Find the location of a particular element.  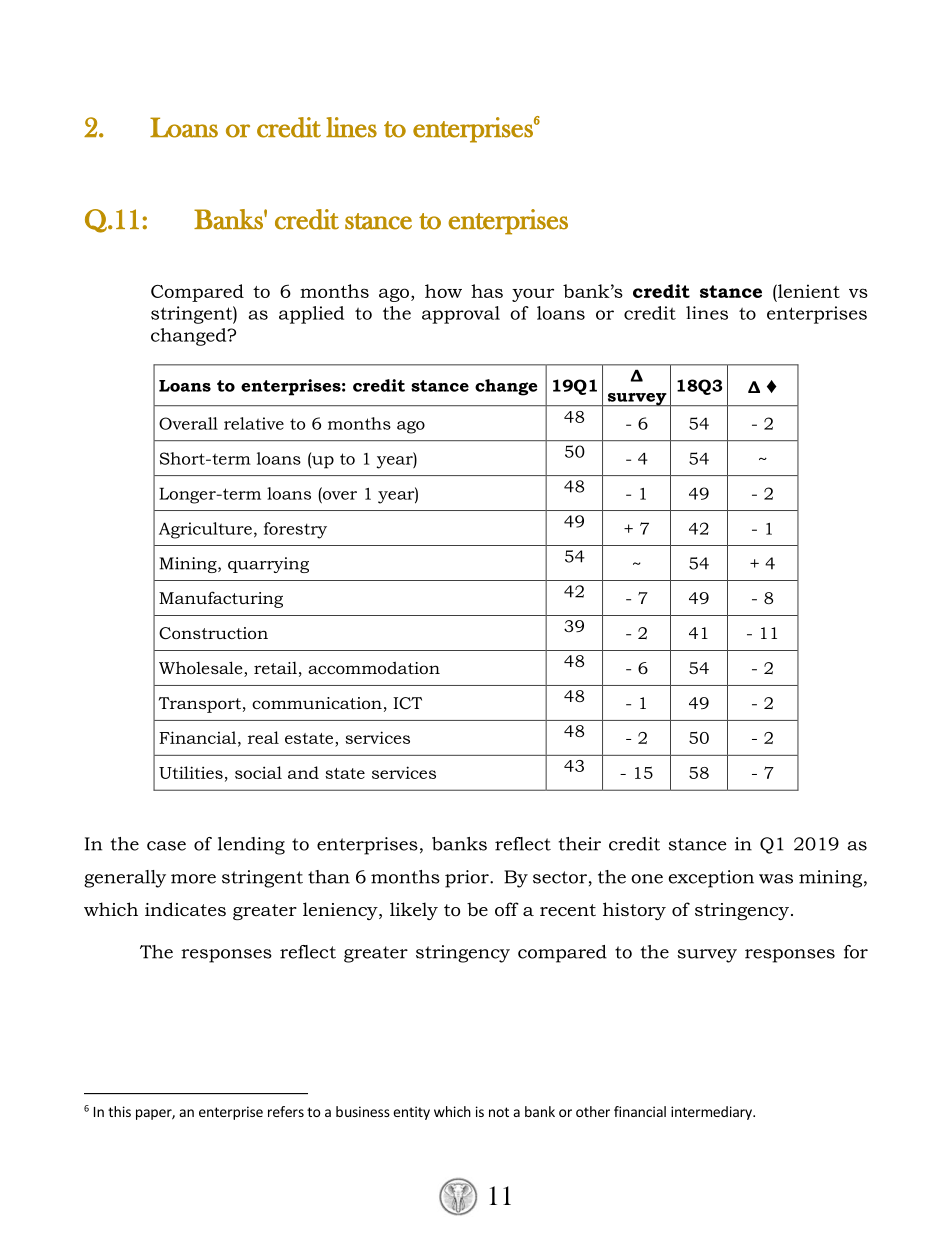

lenient is located at coordinates (808, 291).
